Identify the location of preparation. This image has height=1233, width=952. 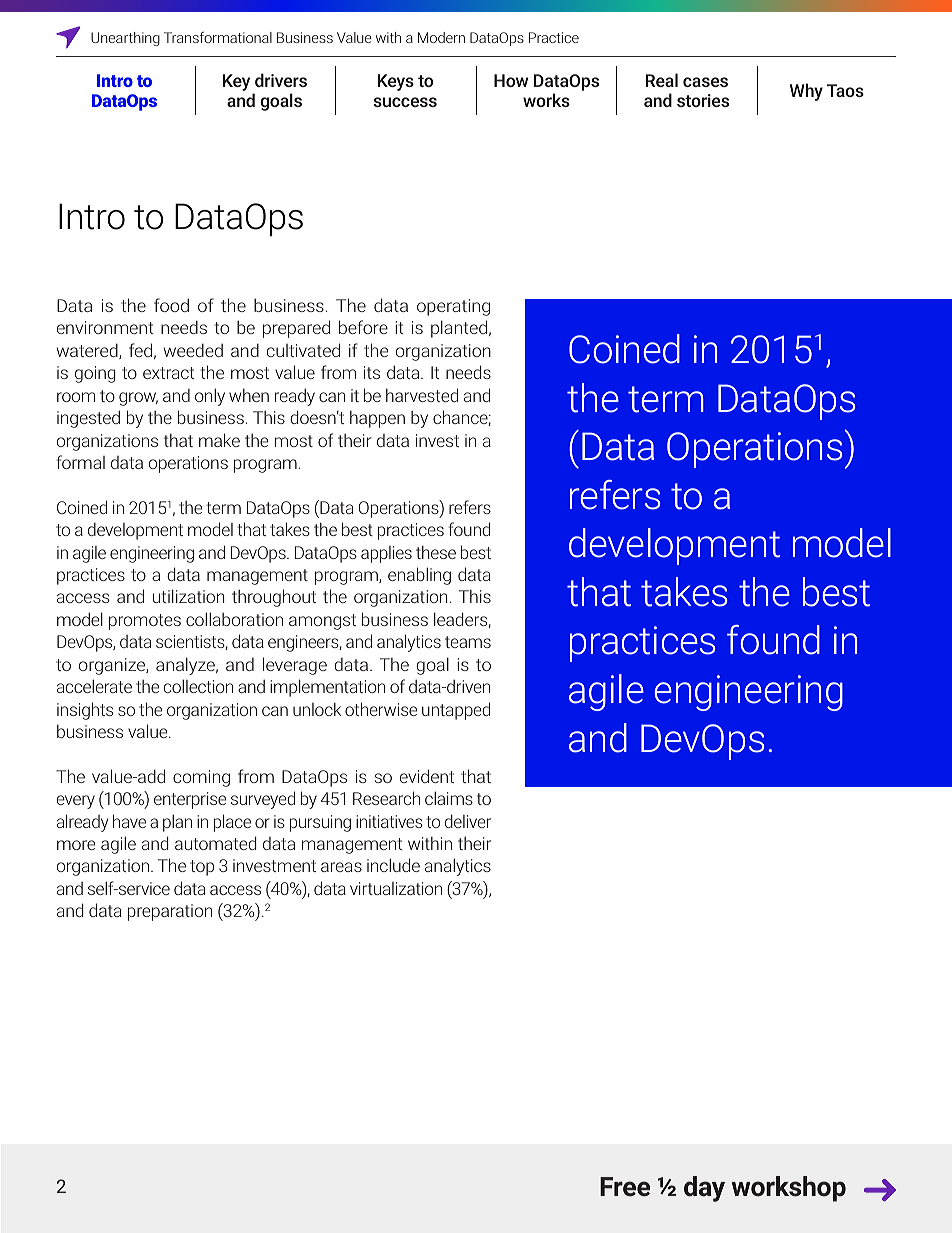
(170, 912).
